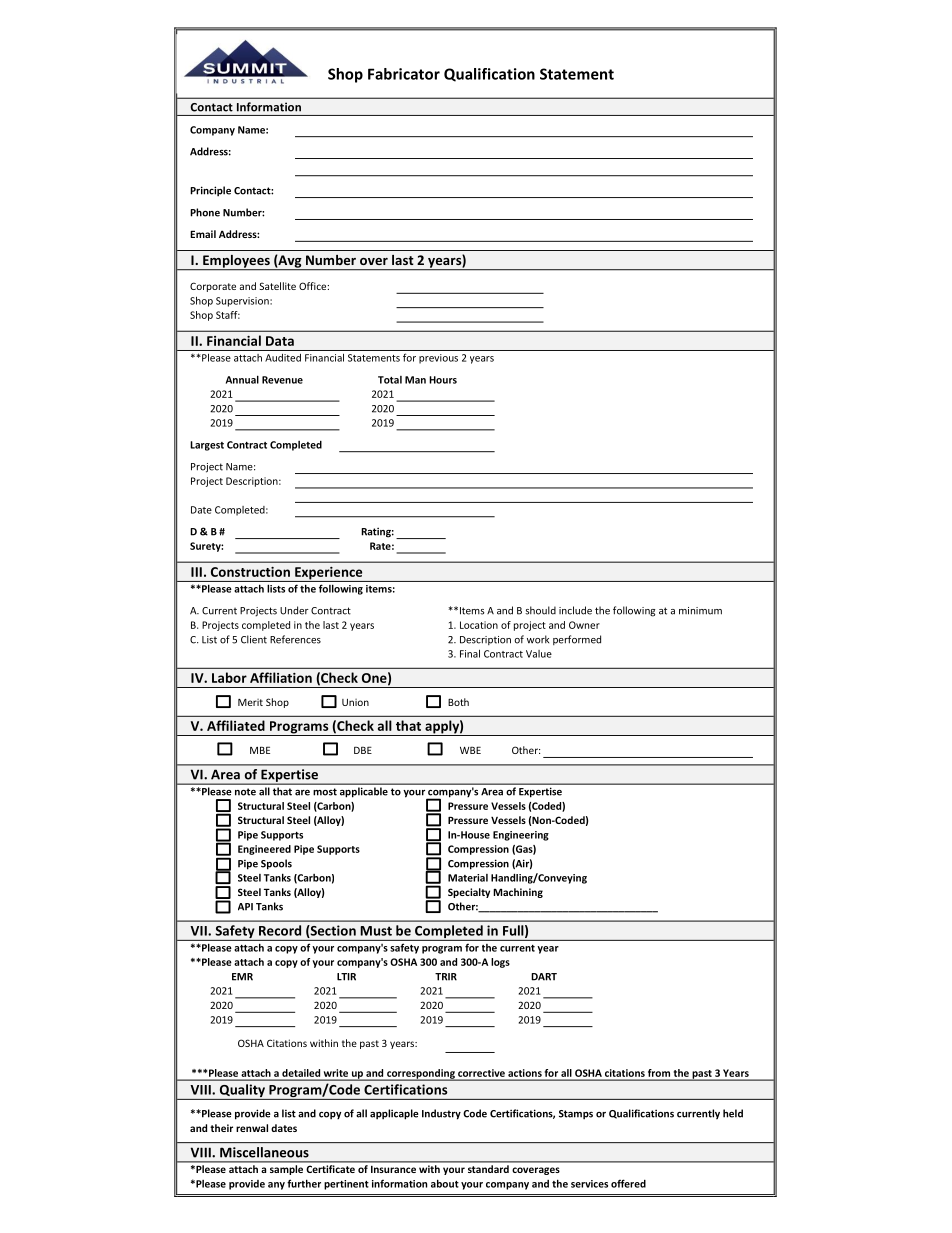  Describe the element at coordinates (479, 625) in the image. I see `Location` at that location.
